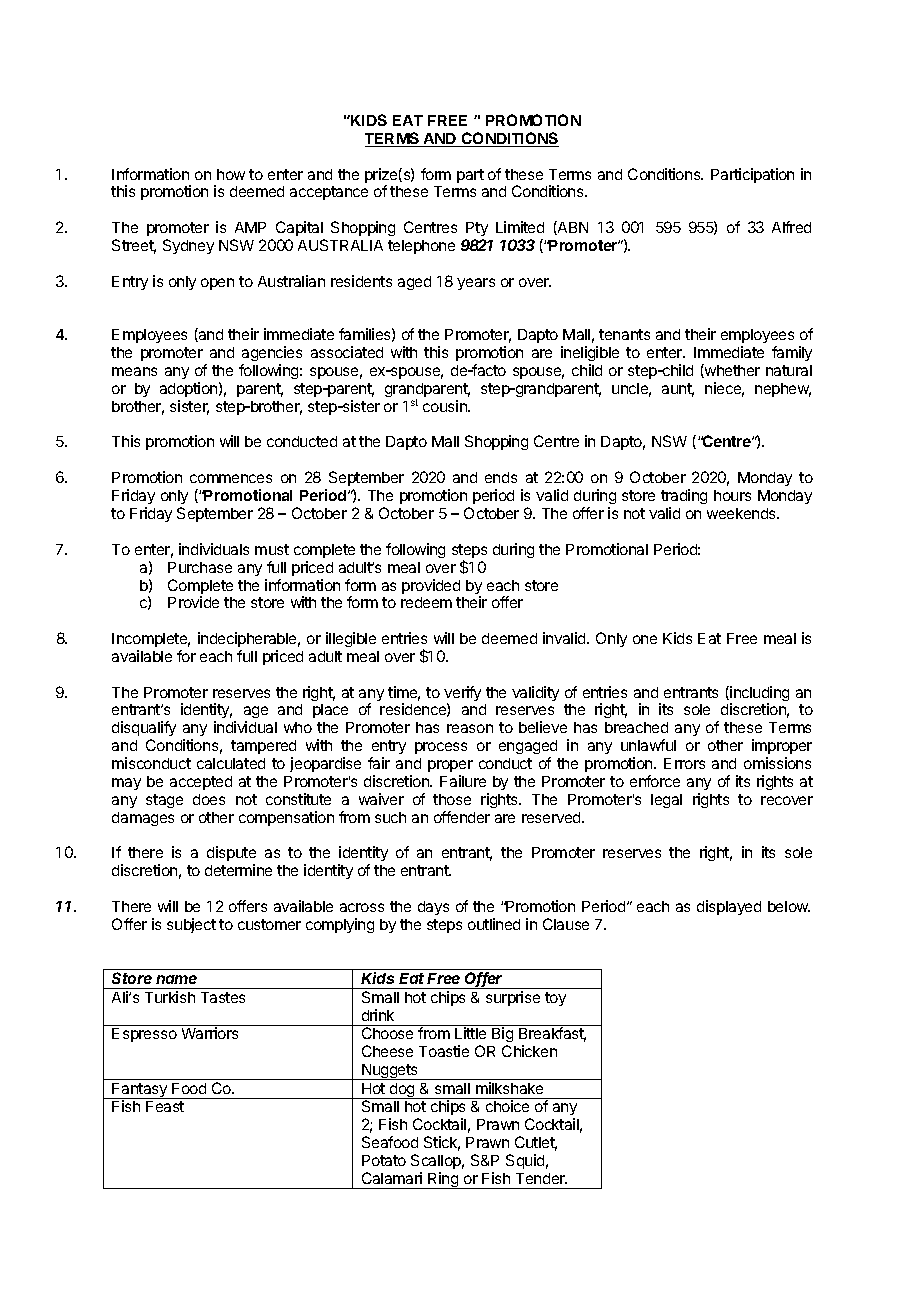 The height and width of the screenshot is (1308, 924). I want to click on hours, so click(732, 495).
